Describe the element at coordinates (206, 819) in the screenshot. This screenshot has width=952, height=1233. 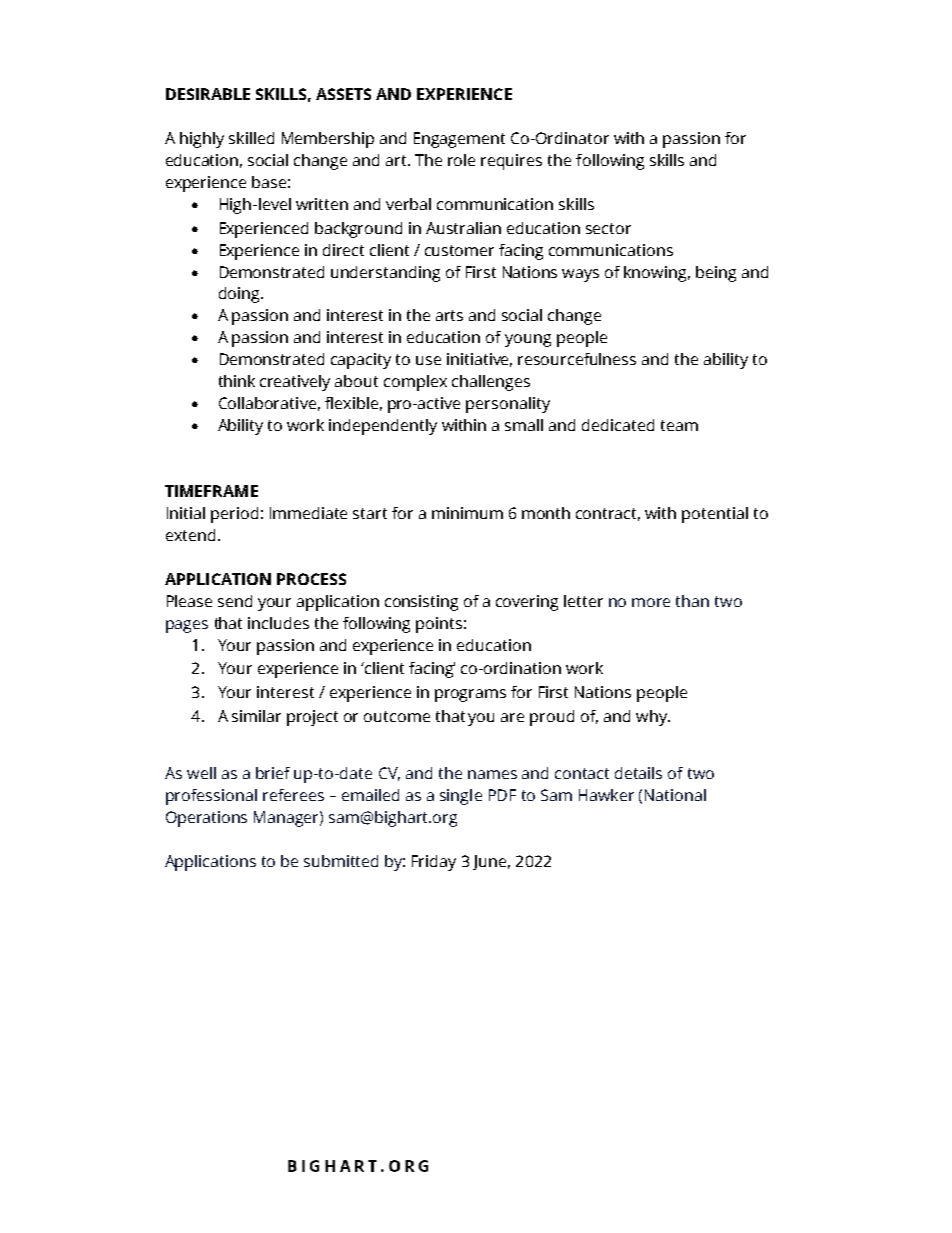
I see `Operations` at that location.
